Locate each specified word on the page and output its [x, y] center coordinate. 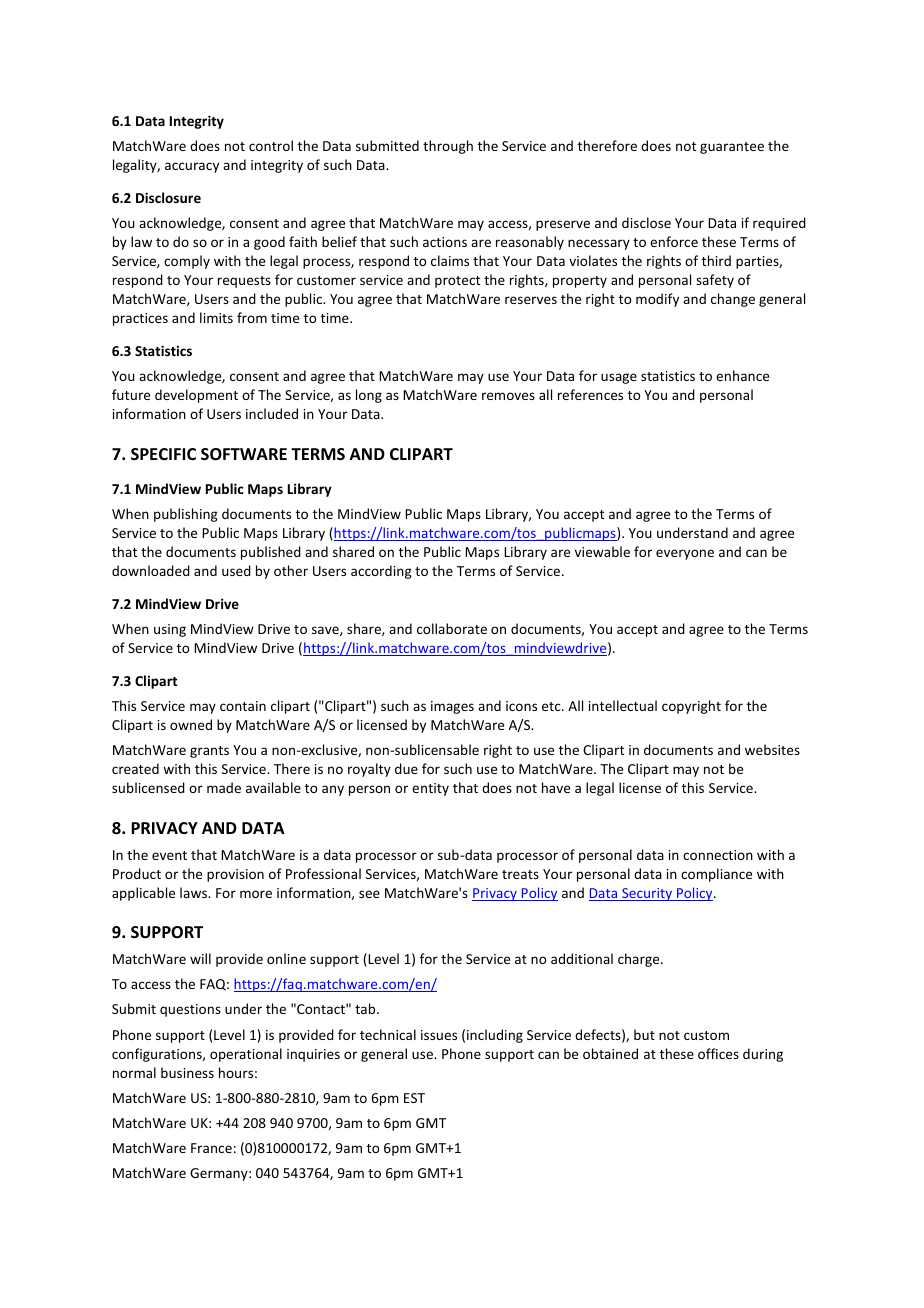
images [452, 707]
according [381, 572]
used [236, 570]
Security [647, 894]
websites [772, 749]
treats [520, 874]
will [200, 958]
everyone [685, 554]
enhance [742, 375]
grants [209, 752]
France [211, 1148]
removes [508, 396]
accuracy [192, 167]
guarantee [732, 148]
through [448, 147]
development [196, 396]
